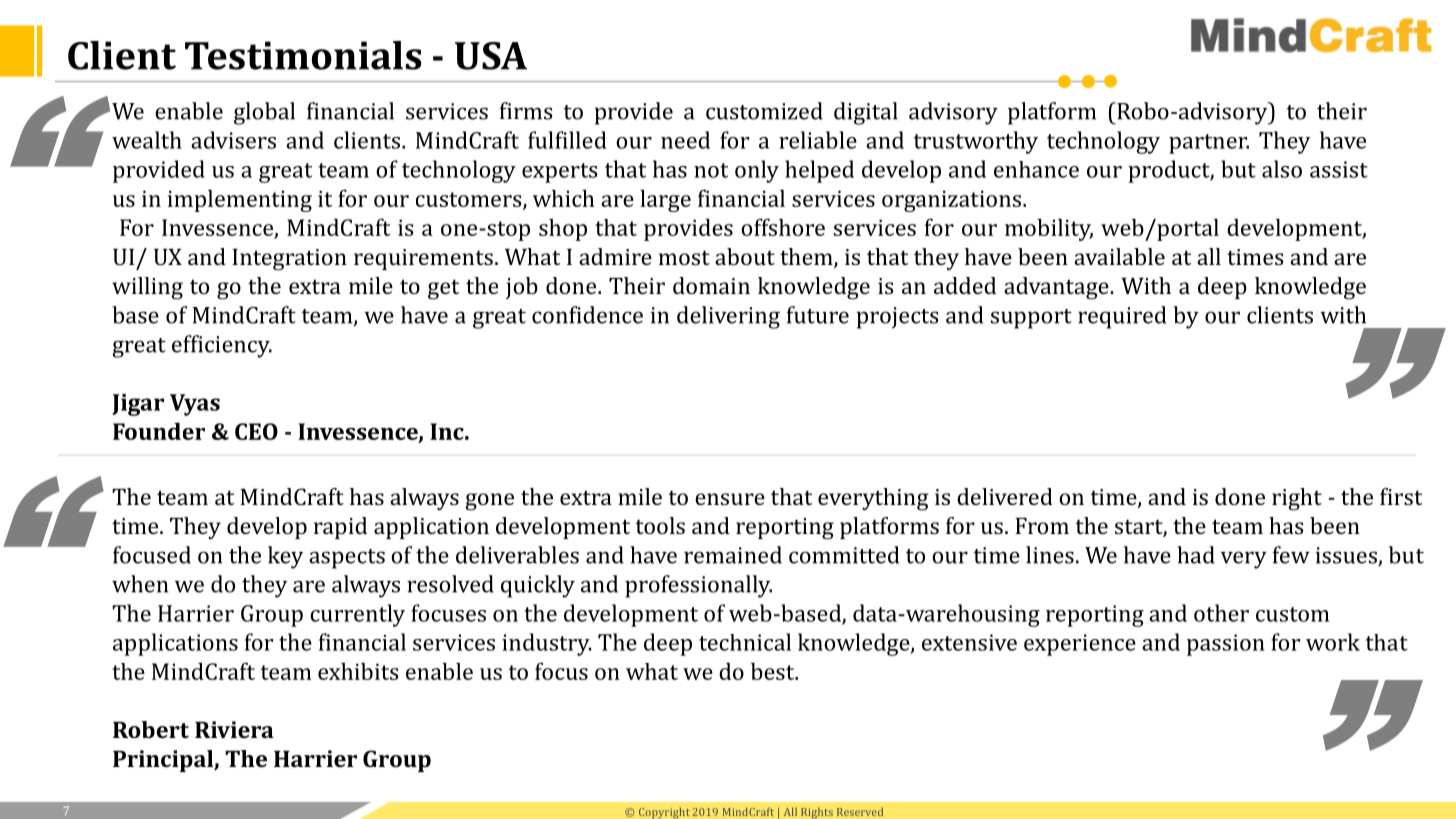 This screenshot has height=819, width=1456. What do you see at coordinates (860, 812) in the screenshot?
I see `Reserved` at bounding box center [860, 812].
